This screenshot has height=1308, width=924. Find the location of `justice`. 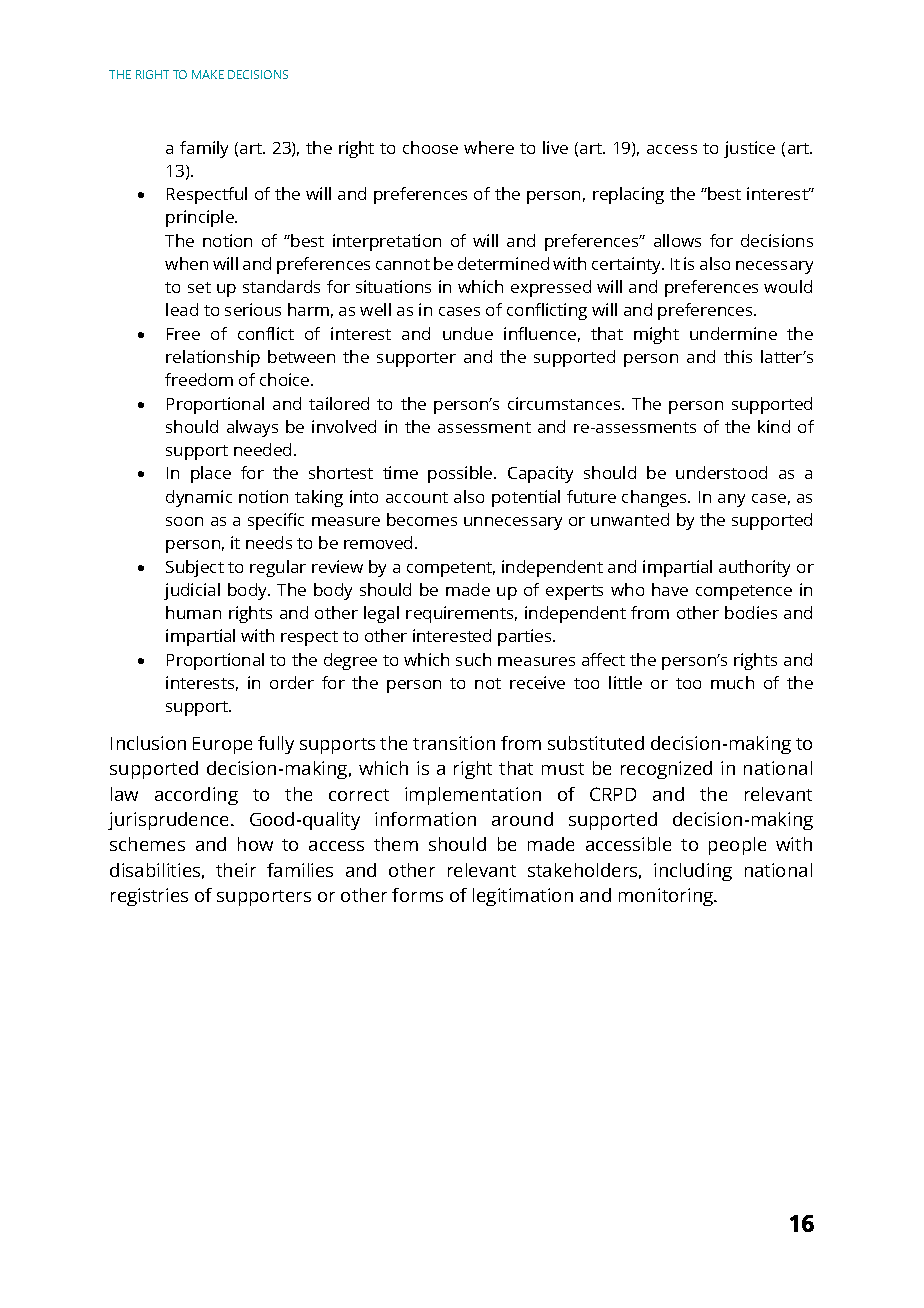

justice is located at coordinates (749, 149).
